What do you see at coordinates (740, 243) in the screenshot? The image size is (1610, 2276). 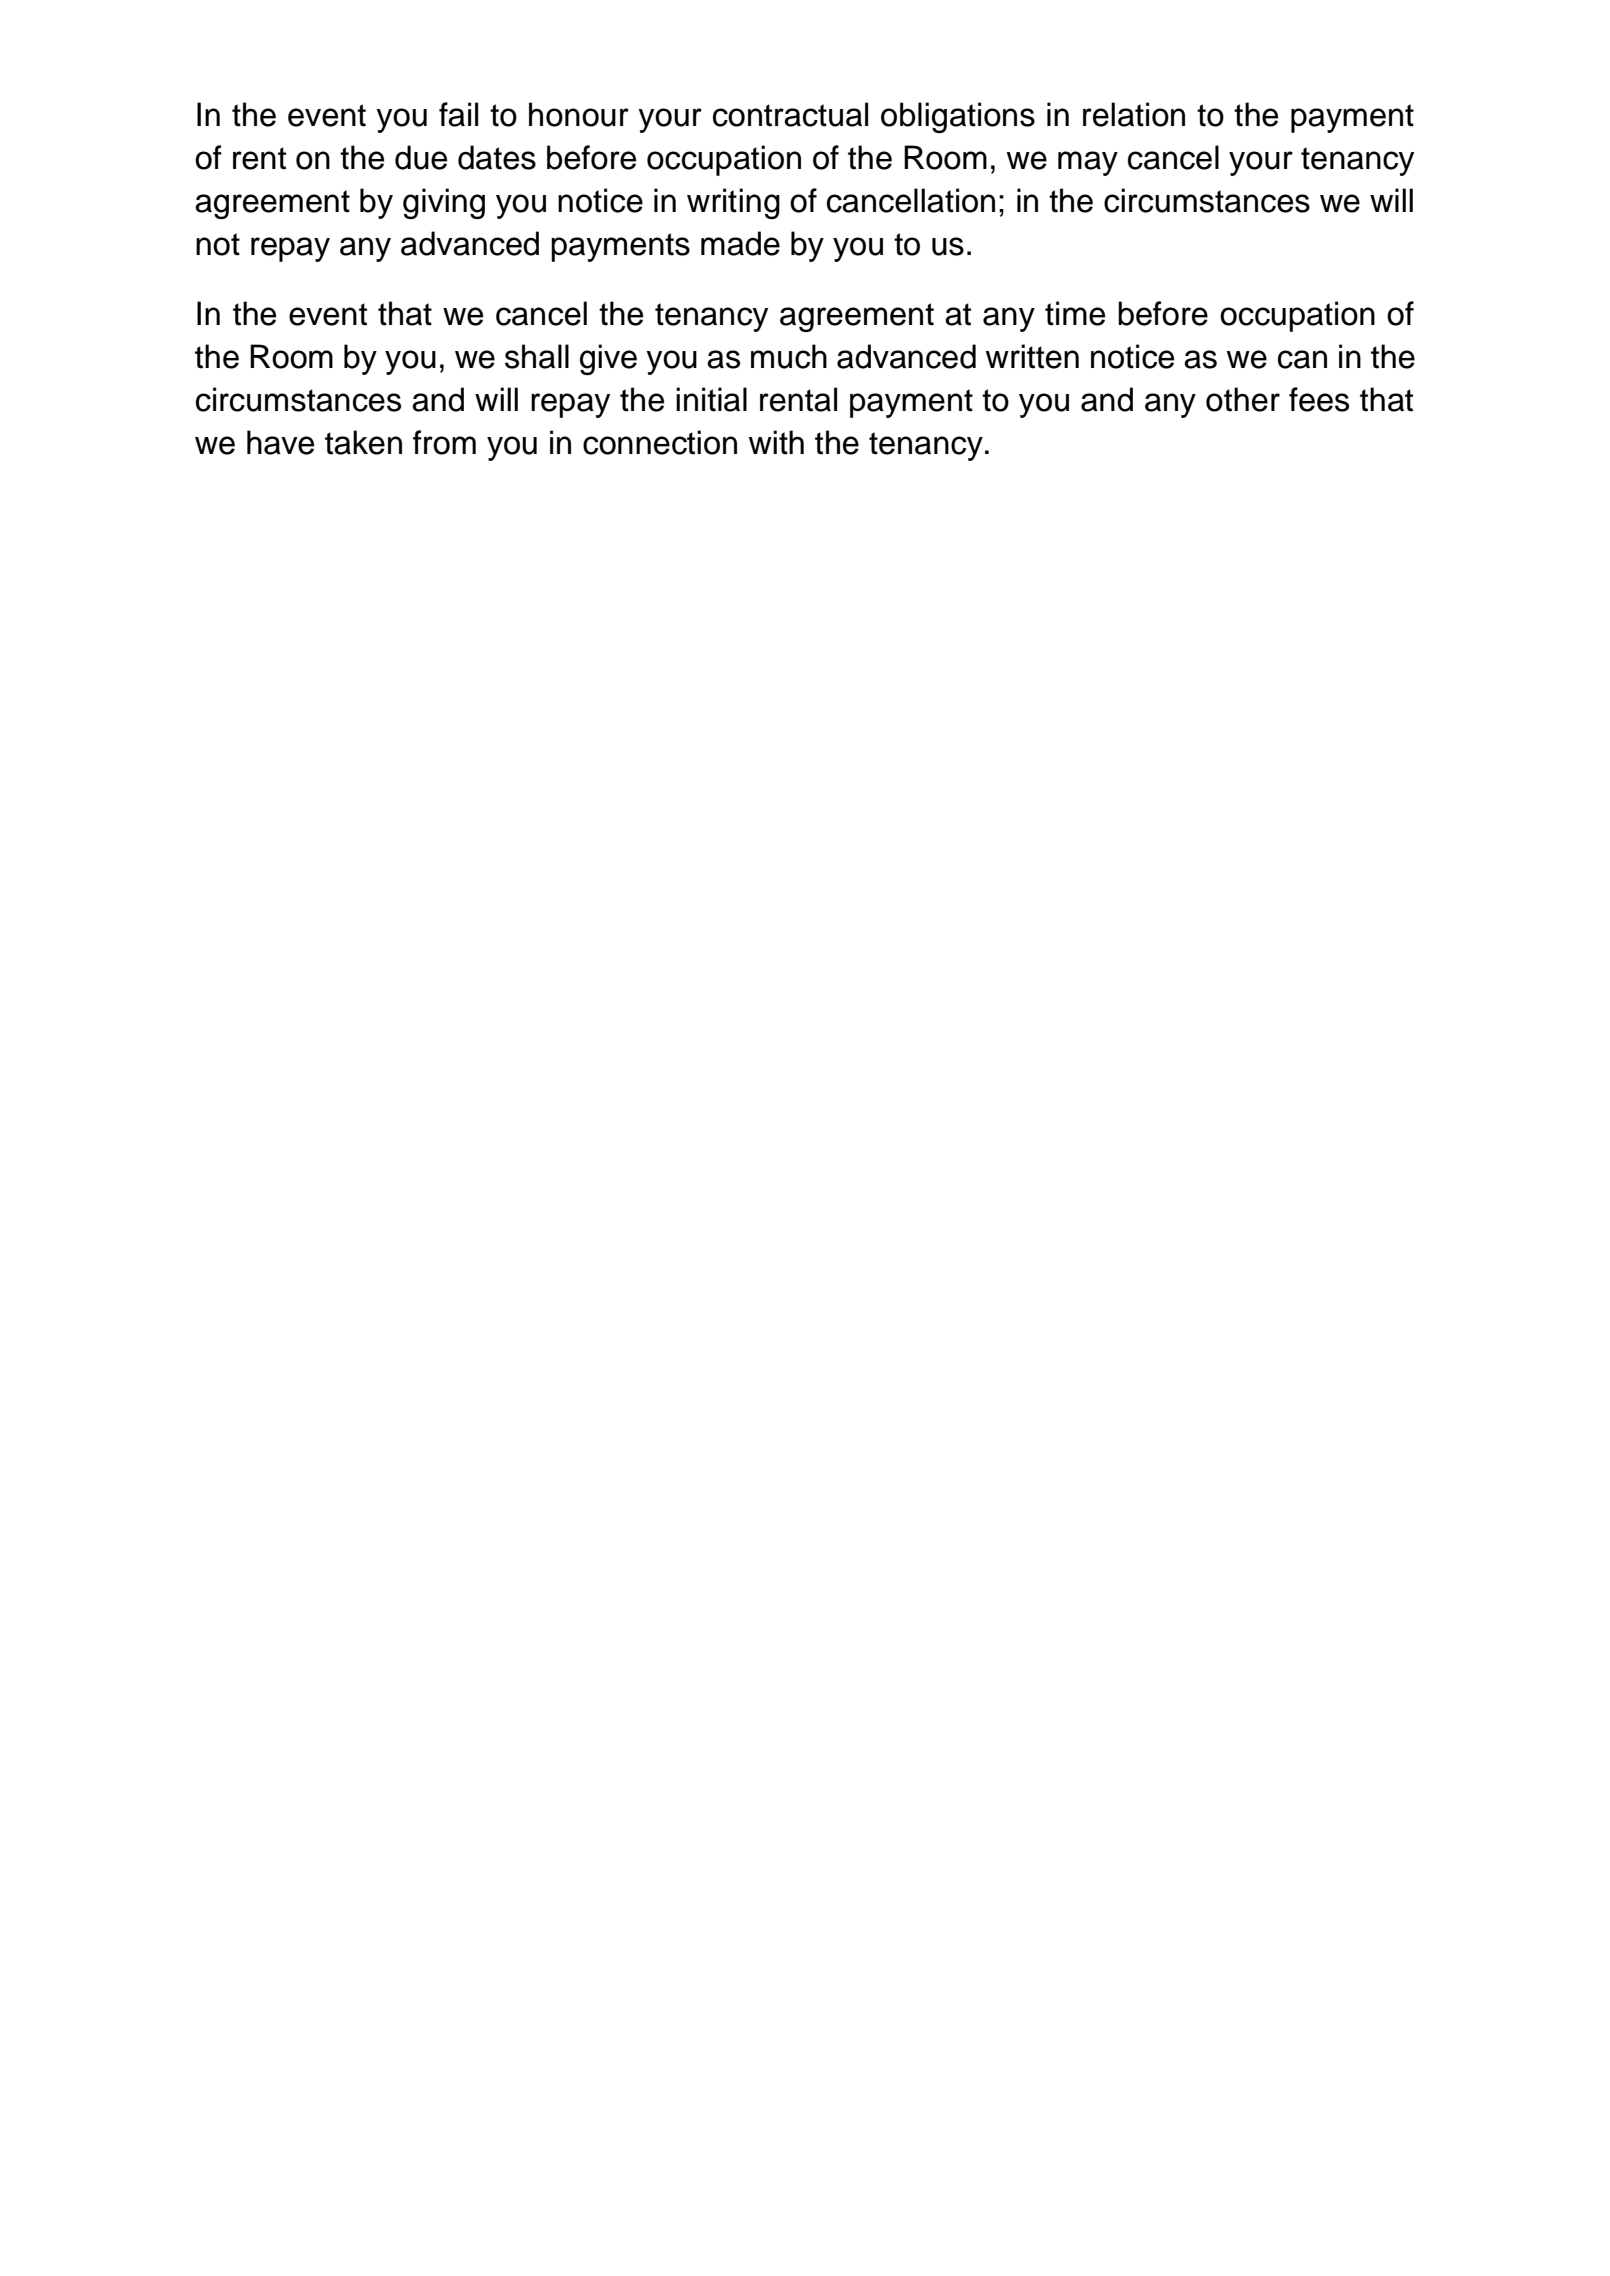 I see `made` at bounding box center [740, 243].
